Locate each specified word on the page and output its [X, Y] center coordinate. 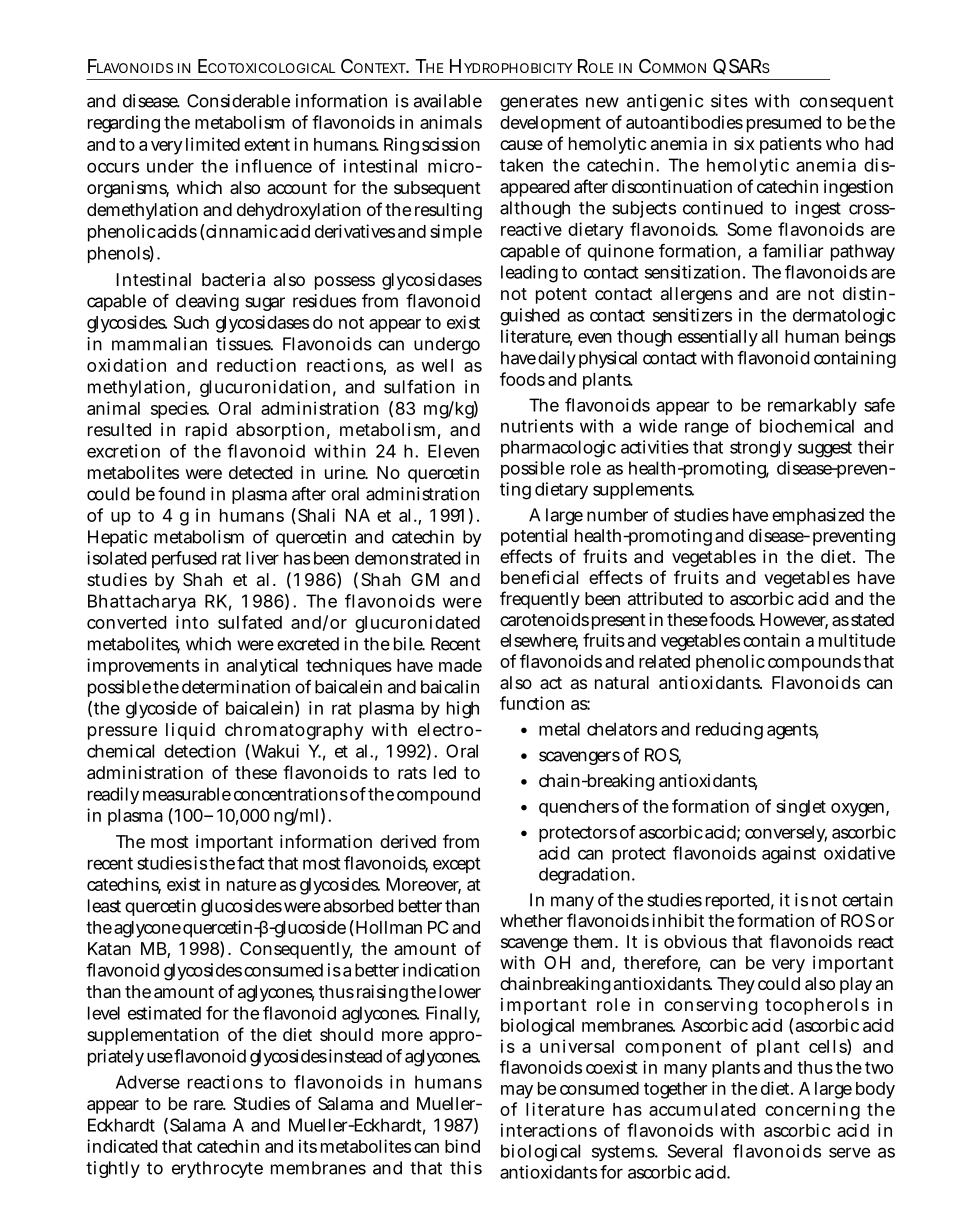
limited [213, 144]
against [789, 855]
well [437, 365]
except [456, 865]
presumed [784, 124]
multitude [857, 640]
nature [251, 885]
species [180, 410]
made [460, 665]
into [192, 622]
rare [209, 1105]
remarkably [812, 406]
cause [521, 145]
